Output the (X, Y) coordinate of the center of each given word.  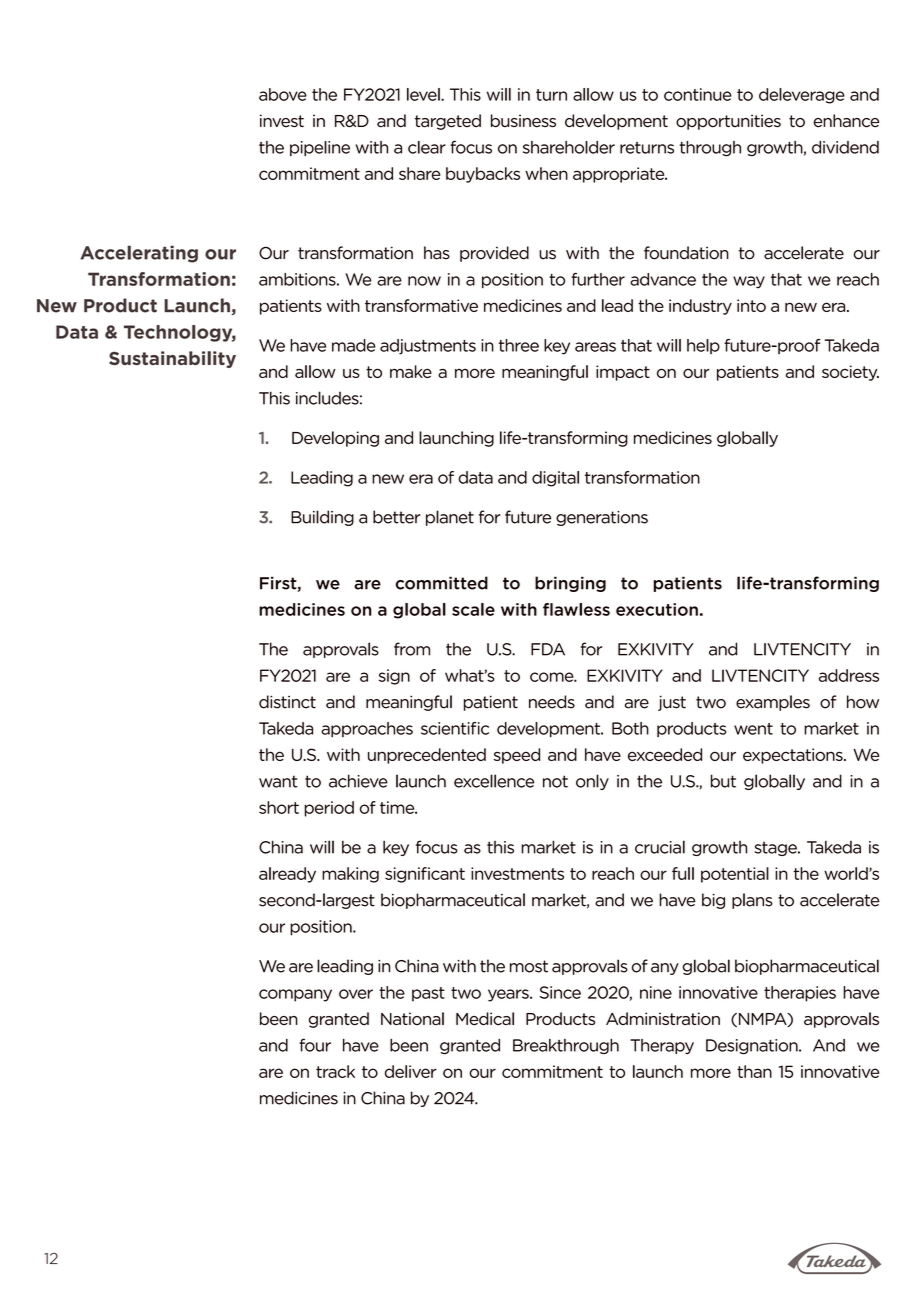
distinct (287, 702)
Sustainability (172, 359)
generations (602, 518)
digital (555, 479)
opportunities (728, 122)
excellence (494, 781)
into (751, 305)
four (315, 1045)
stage (777, 849)
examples (773, 703)
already (287, 875)
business (523, 121)
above (283, 94)
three (519, 345)
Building (322, 518)
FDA (548, 649)
